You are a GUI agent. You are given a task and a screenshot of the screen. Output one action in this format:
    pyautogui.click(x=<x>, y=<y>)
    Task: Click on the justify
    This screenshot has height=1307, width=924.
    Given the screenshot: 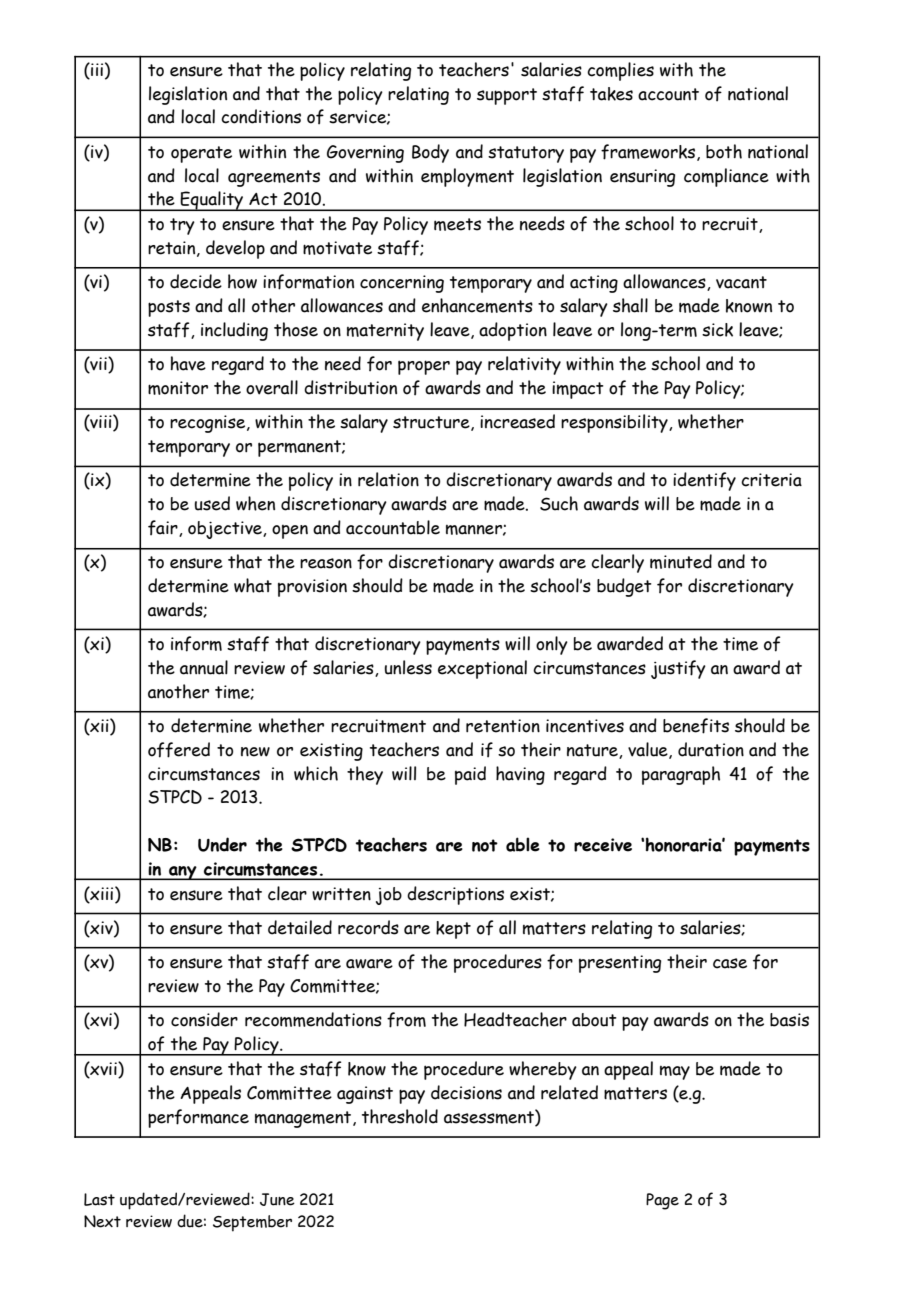 What is the action you would take?
    pyautogui.click(x=678, y=669)
